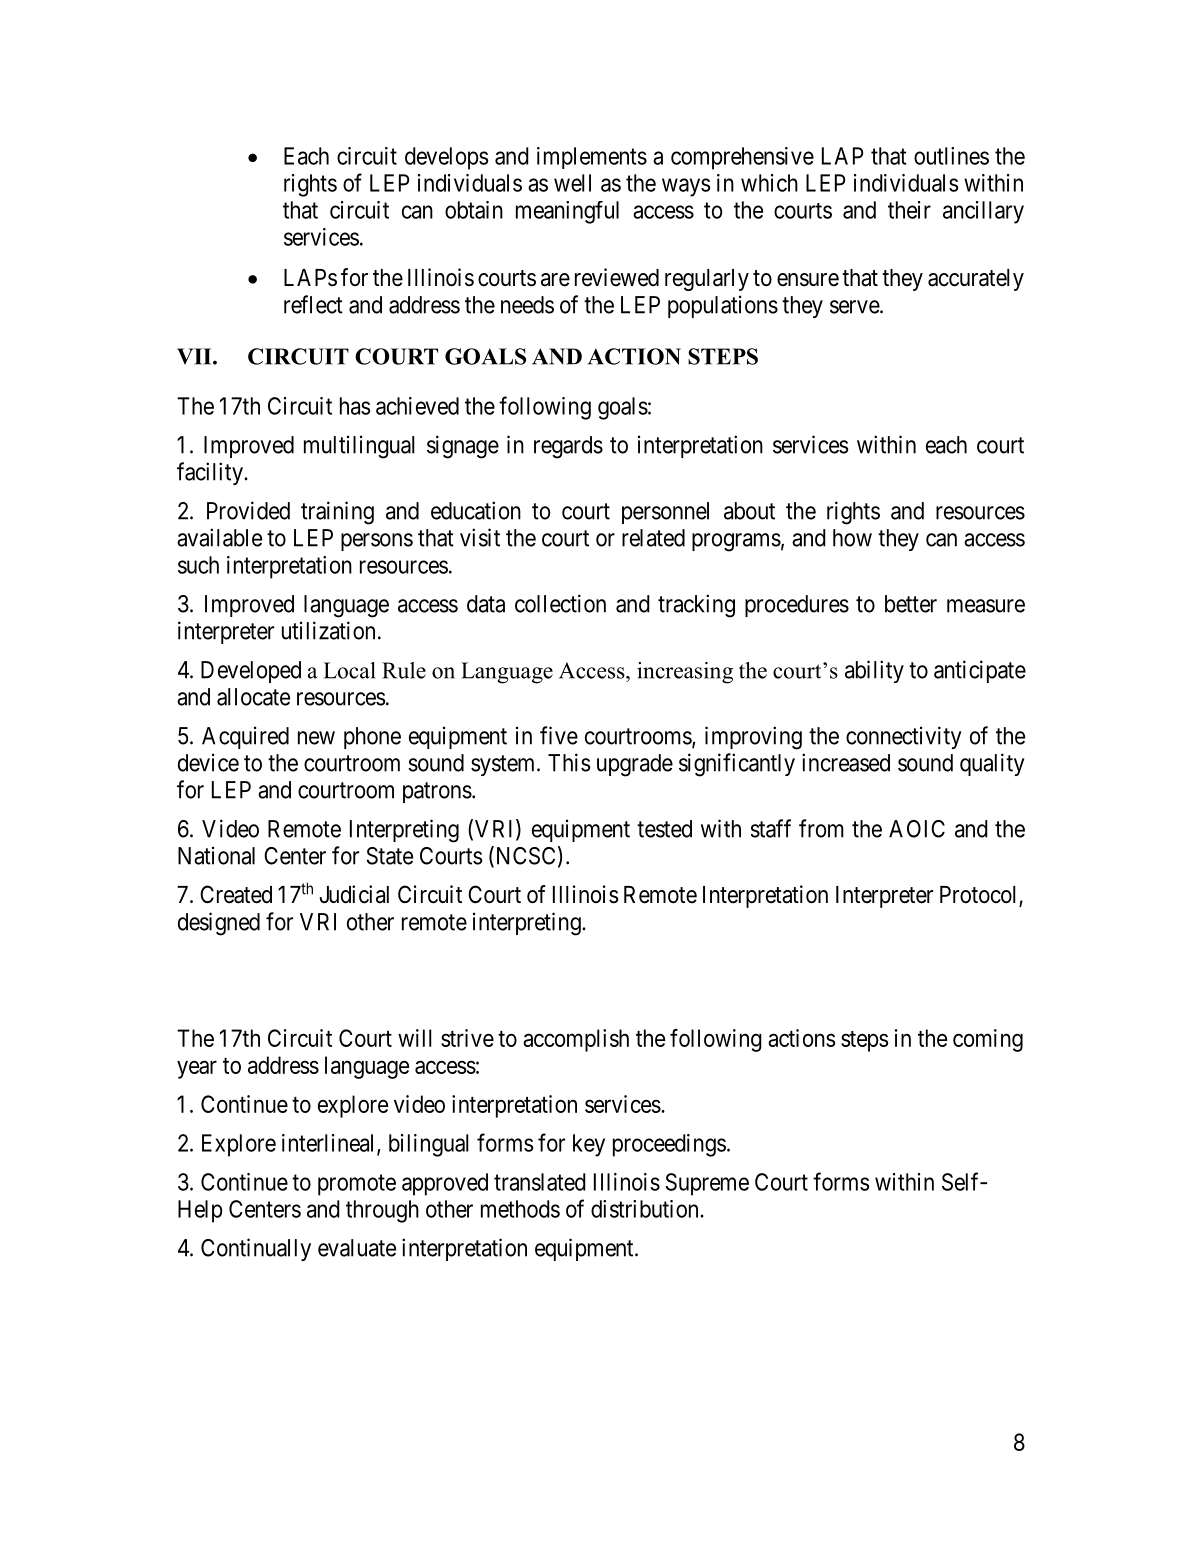 The width and height of the screenshot is (1201, 1554). Describe the element at coordinates (874, 671) in the screenshot. I see `ability` at that location.
